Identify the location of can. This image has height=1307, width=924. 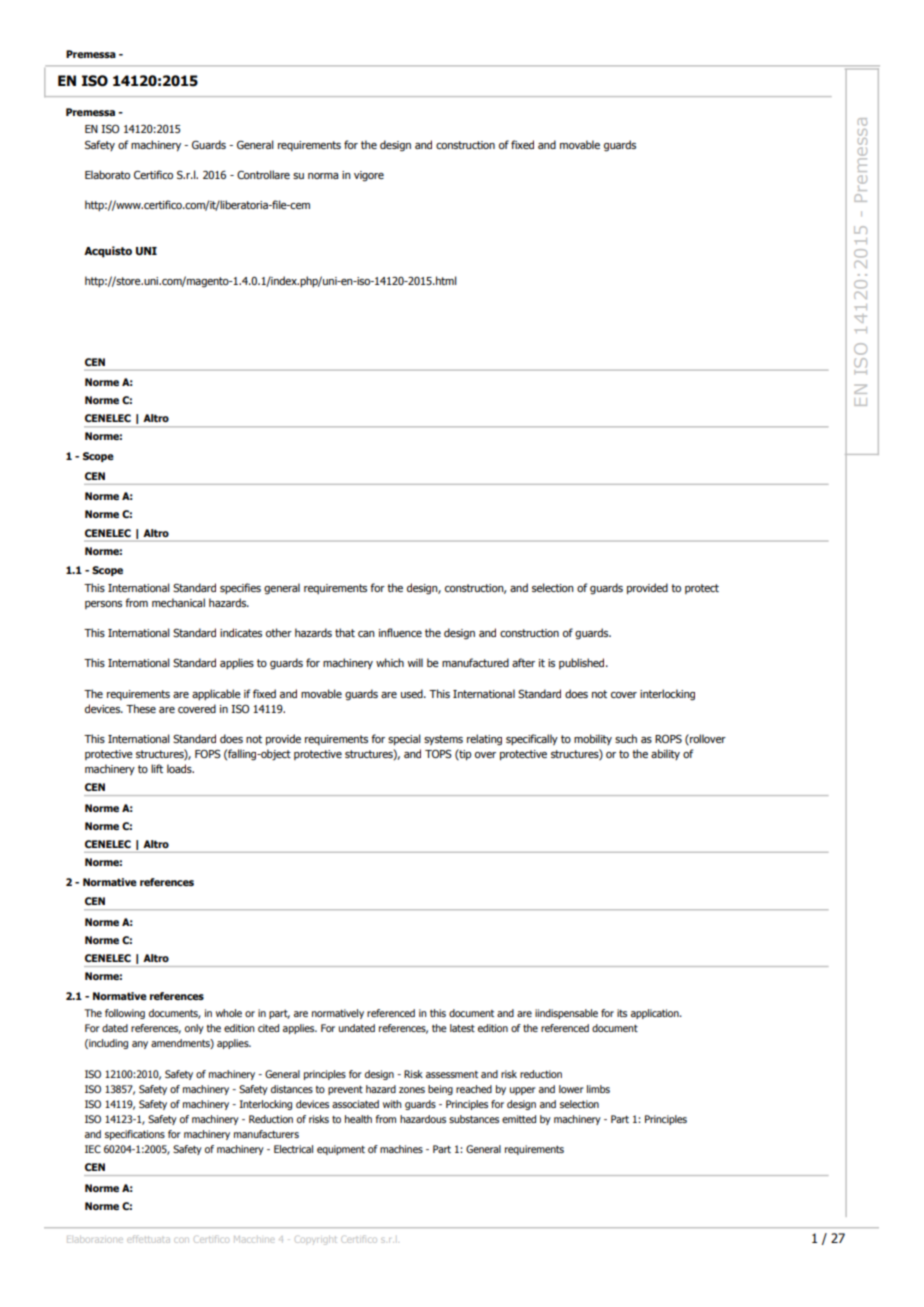
(366, 634).
